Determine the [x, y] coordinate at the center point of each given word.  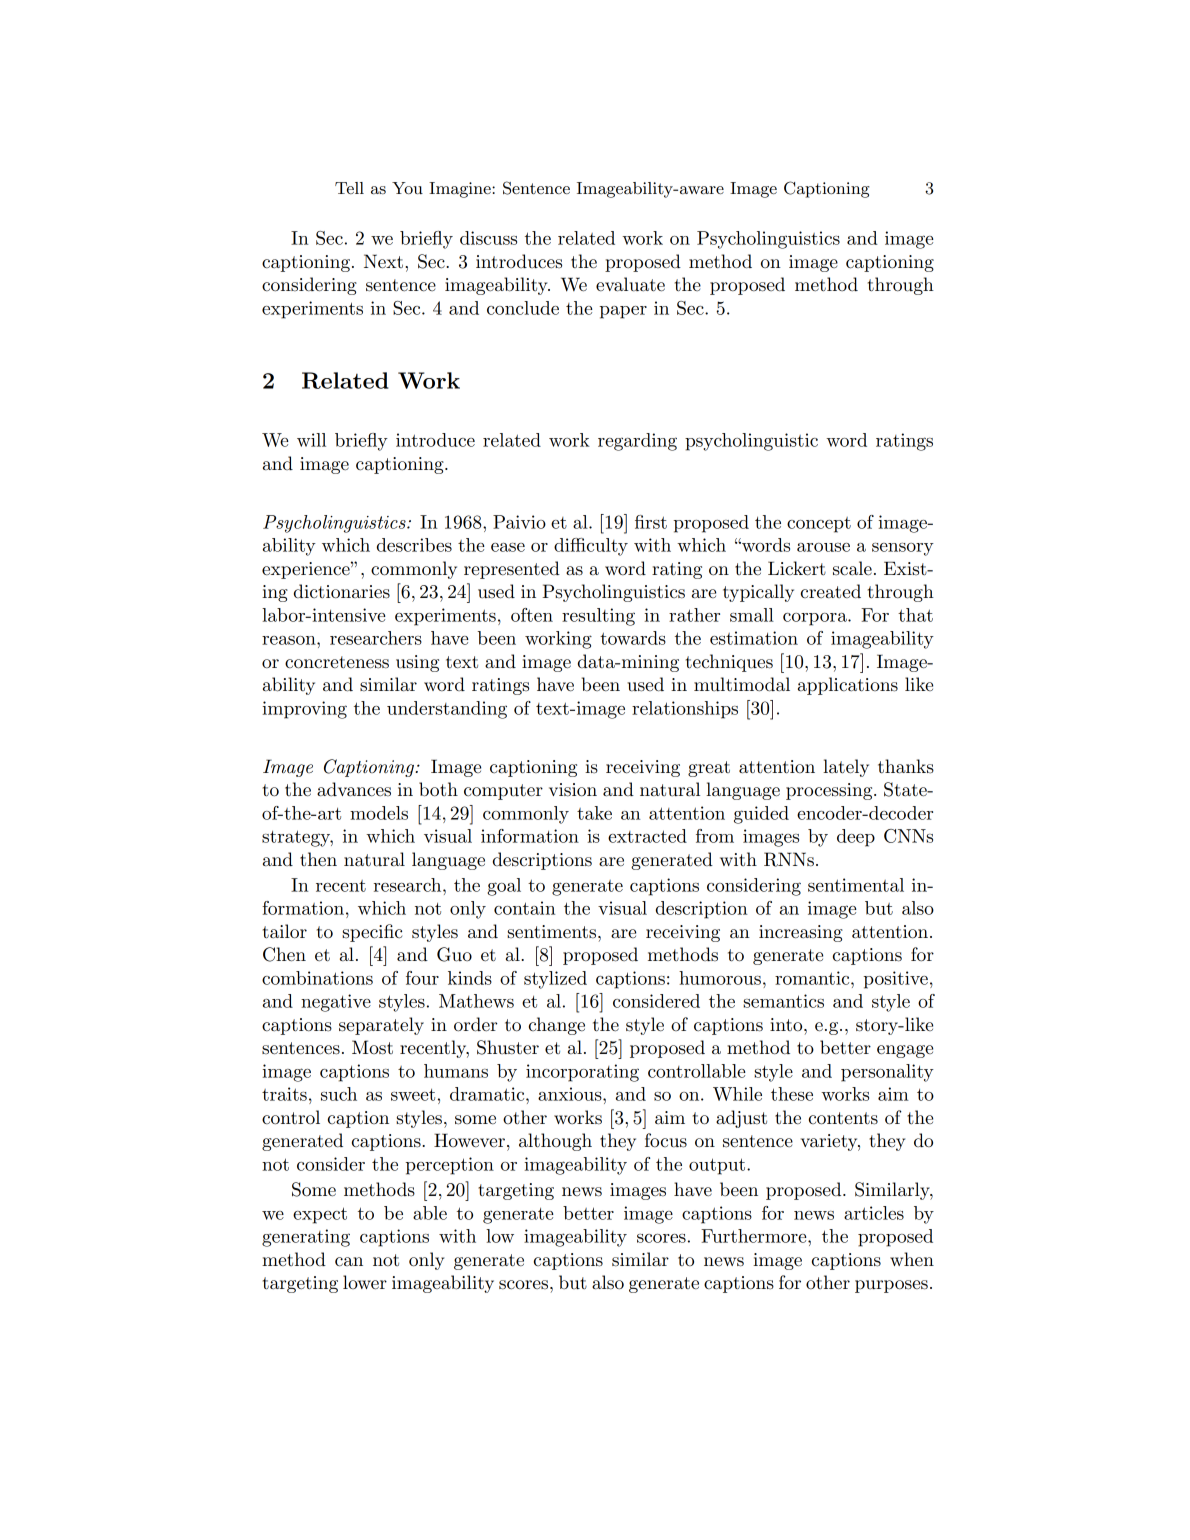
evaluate [630, 284]
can [349, 1262]
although [555, 1142]
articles [874, 1213]
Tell [349, 188]
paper [623, 312]
